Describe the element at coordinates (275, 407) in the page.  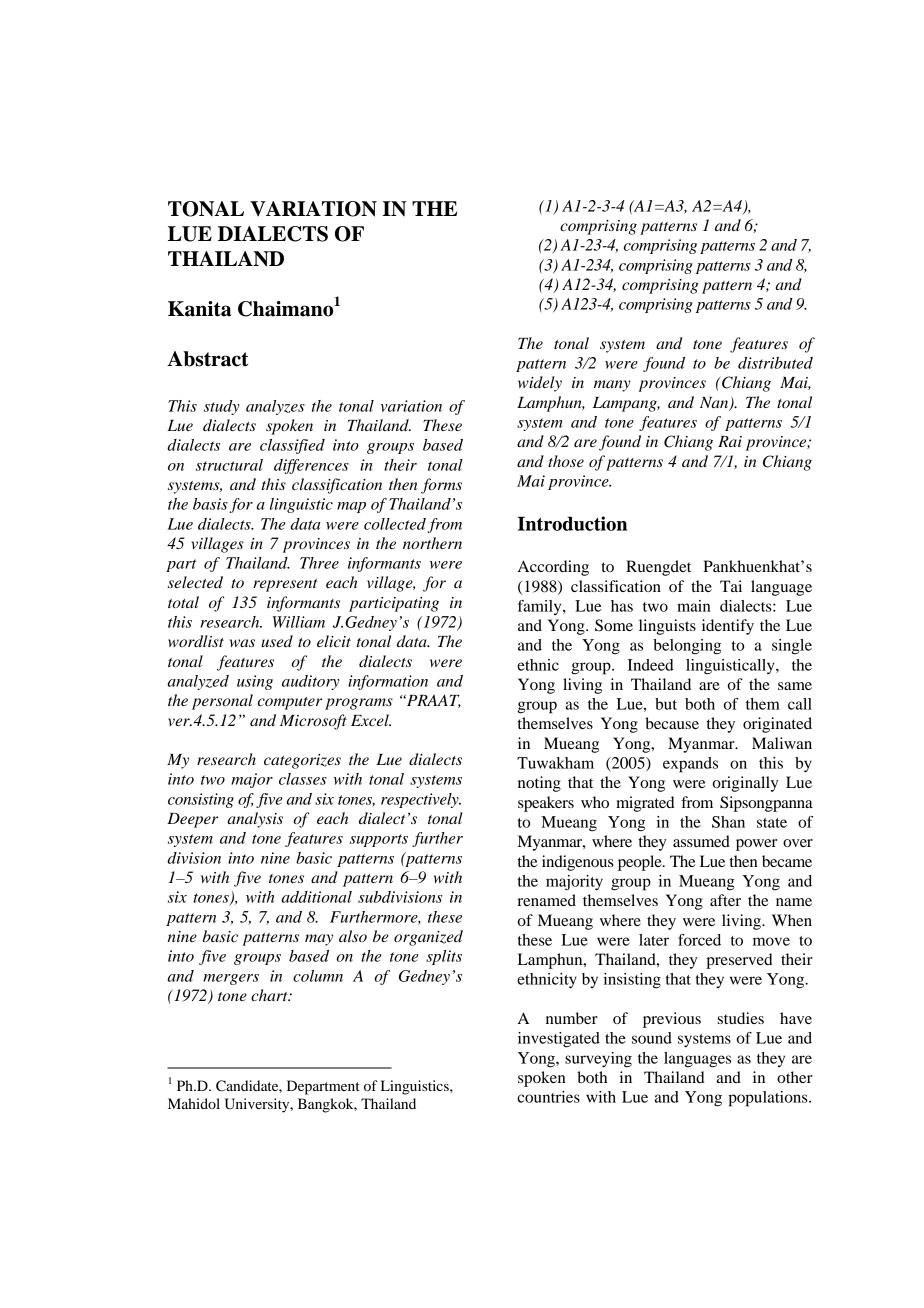
I see `analyzes` at that location.
